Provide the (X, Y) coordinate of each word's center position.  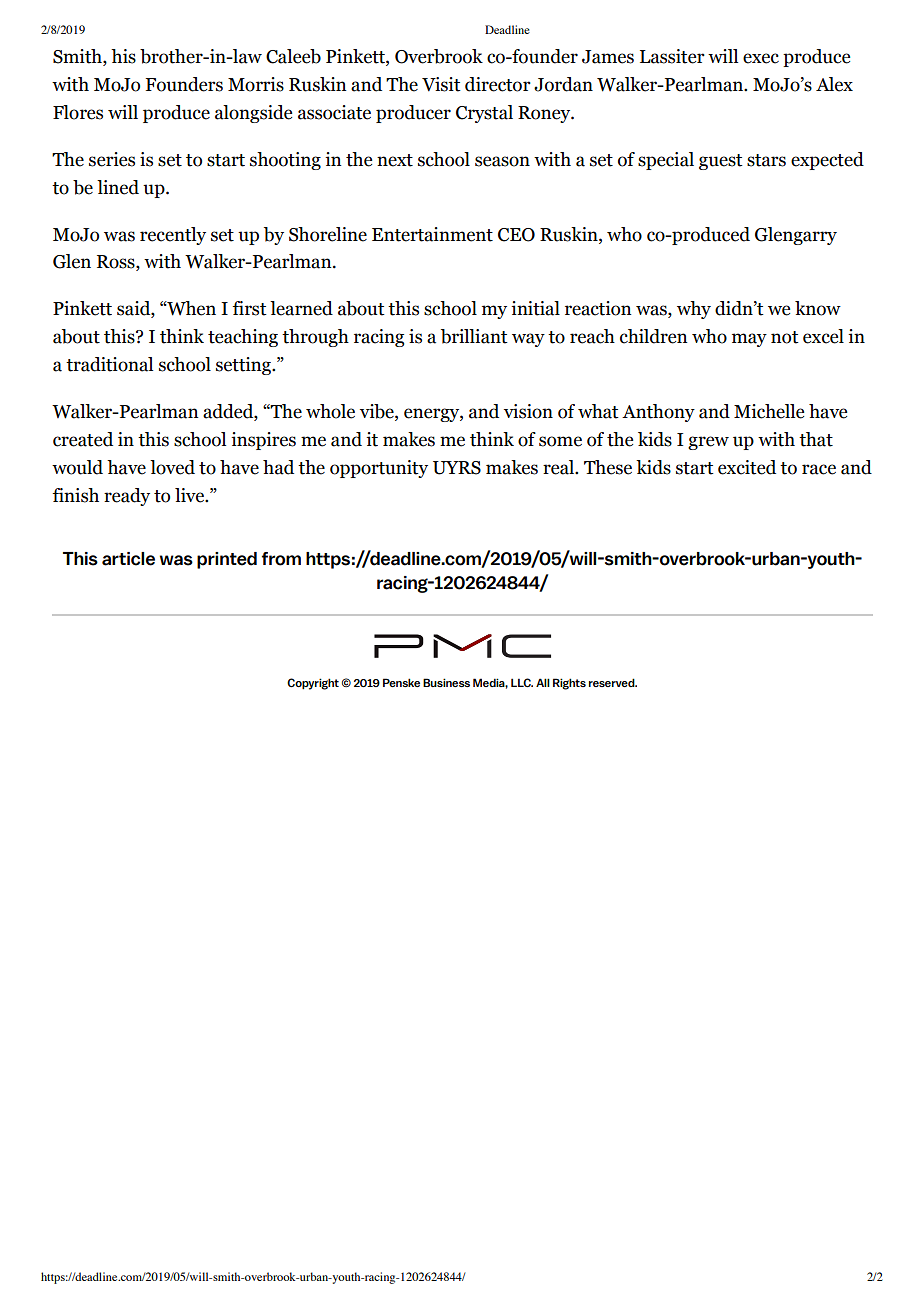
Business (446, 682)
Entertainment (432, 234)
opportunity (379, 469)
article (128, 559)
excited (747, 467)
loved (172, 467)
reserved (613, 682)
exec (761, 58)
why (694, 310)
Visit (441, 84)
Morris (256, 84)
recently (173, 236)
